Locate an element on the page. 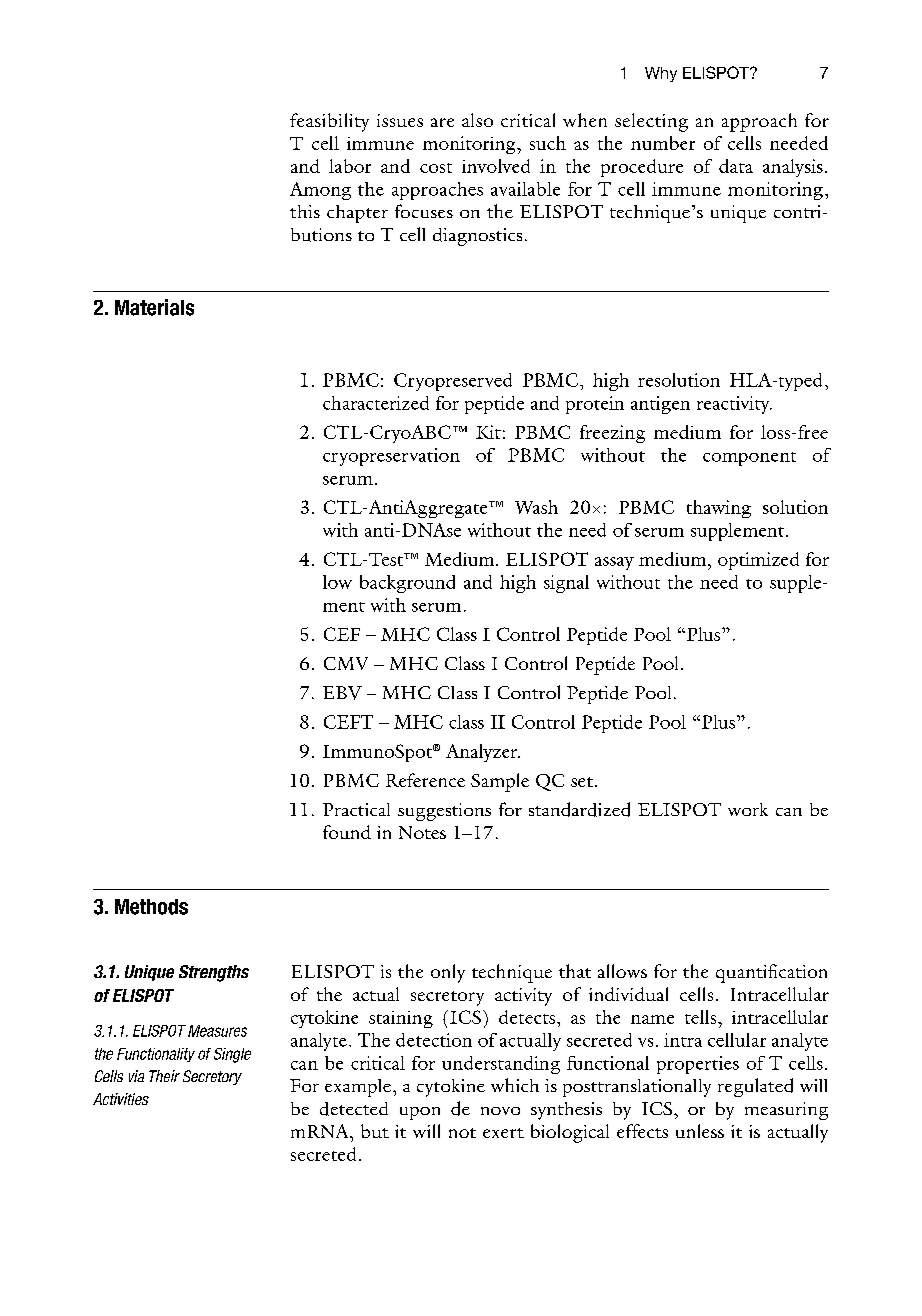 This image has width=922, height=1316. CMV is located at coordinates (346, 663).
